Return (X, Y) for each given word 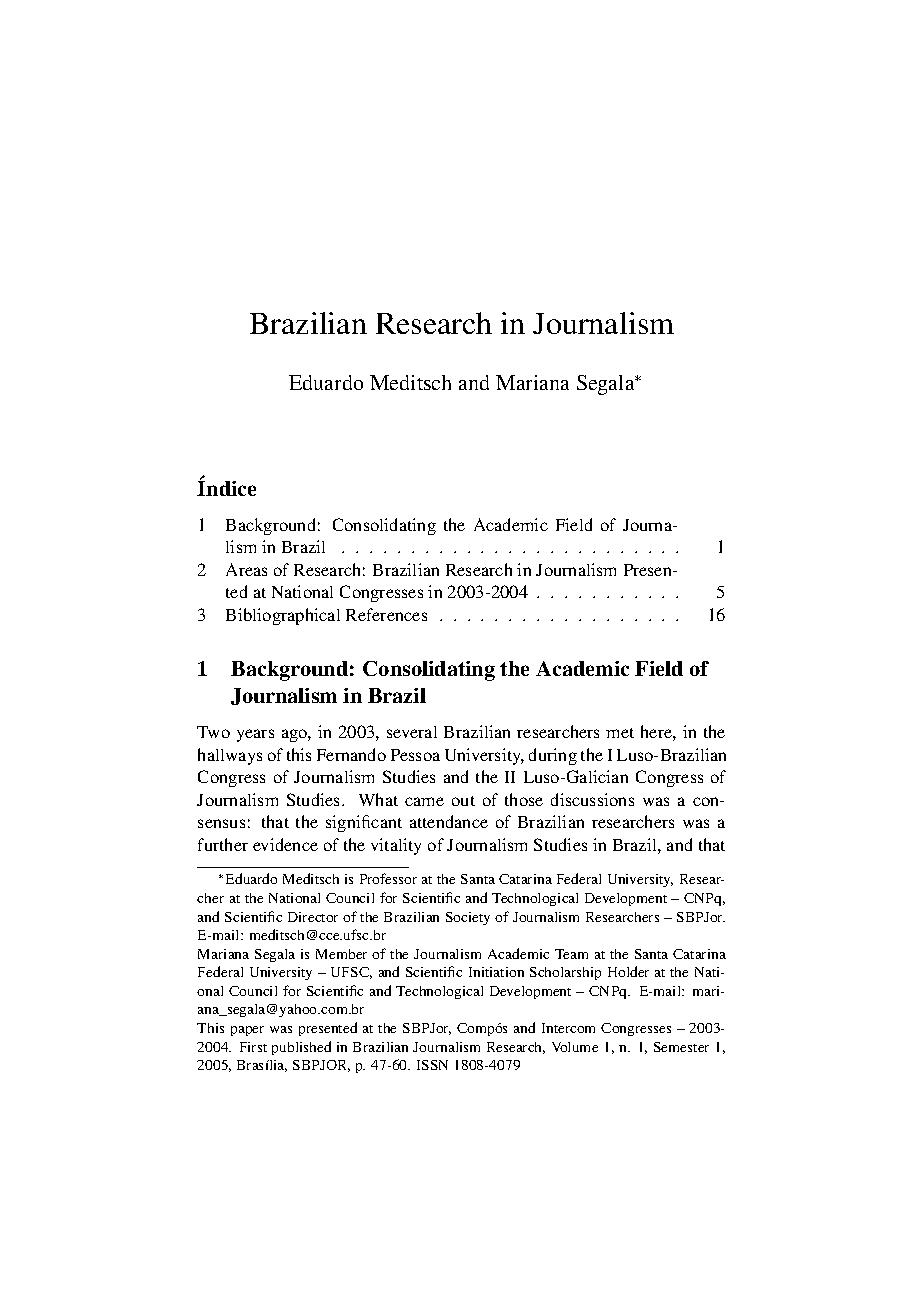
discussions (592, 799)
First (253, 1047)
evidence (285, 844)
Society (468, 918)
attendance (449, 821)
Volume (575, 1047)
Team (571, 954)
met (620, 733)
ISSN (432, 1065)
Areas (246, 569)
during (553, 756)
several (412, 732)
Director (313, 917)
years (255, 735)
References (386, 614)
